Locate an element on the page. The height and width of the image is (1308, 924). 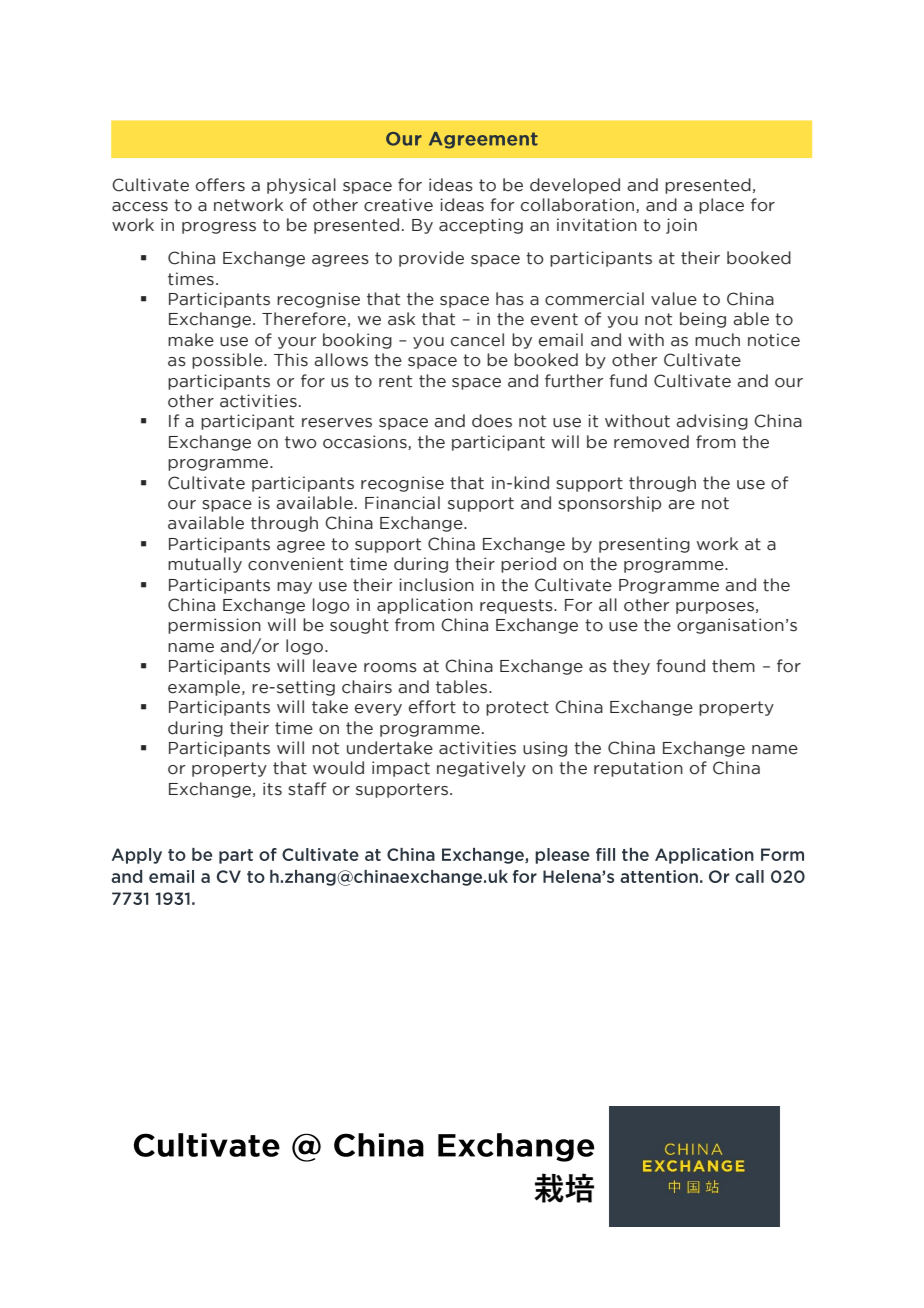
offers is located at coordinates (220, 185).
